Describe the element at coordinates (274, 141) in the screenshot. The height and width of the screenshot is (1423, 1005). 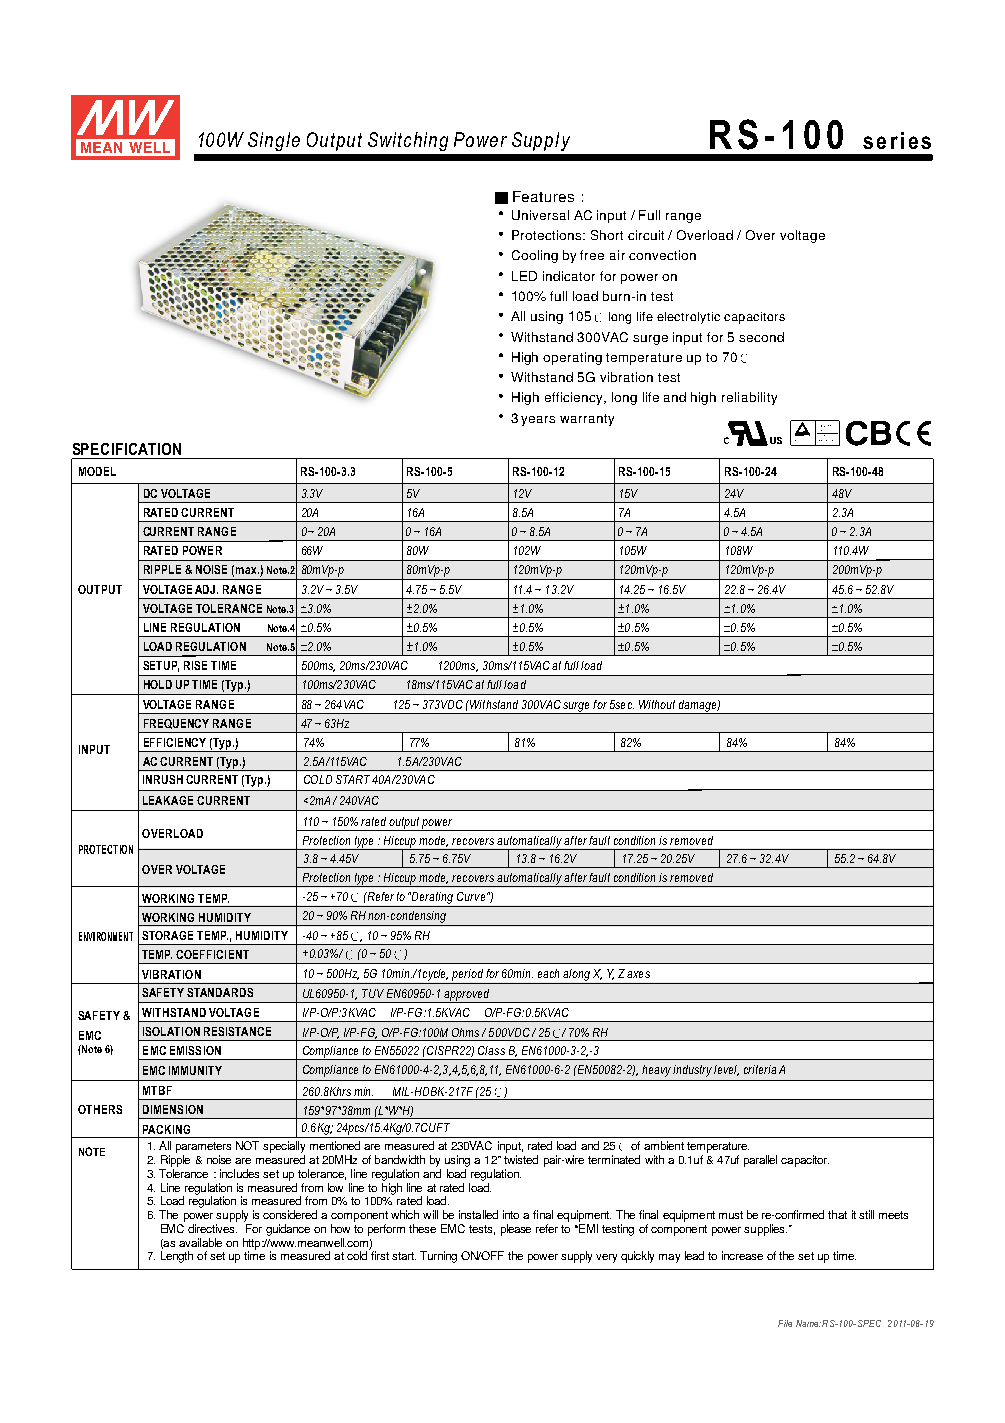
I see `Single` at that location.
